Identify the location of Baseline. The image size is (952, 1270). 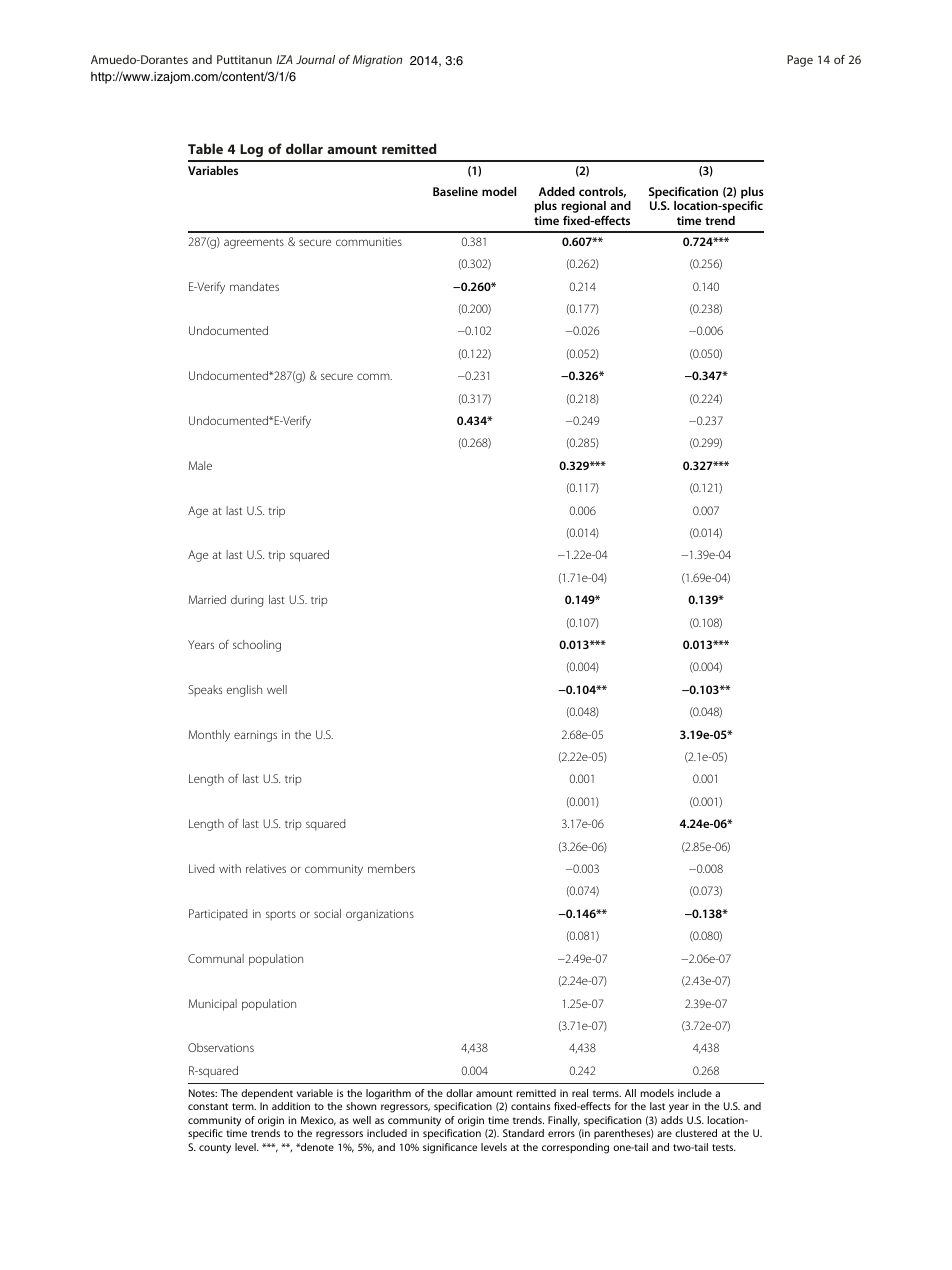
(455, 191).
